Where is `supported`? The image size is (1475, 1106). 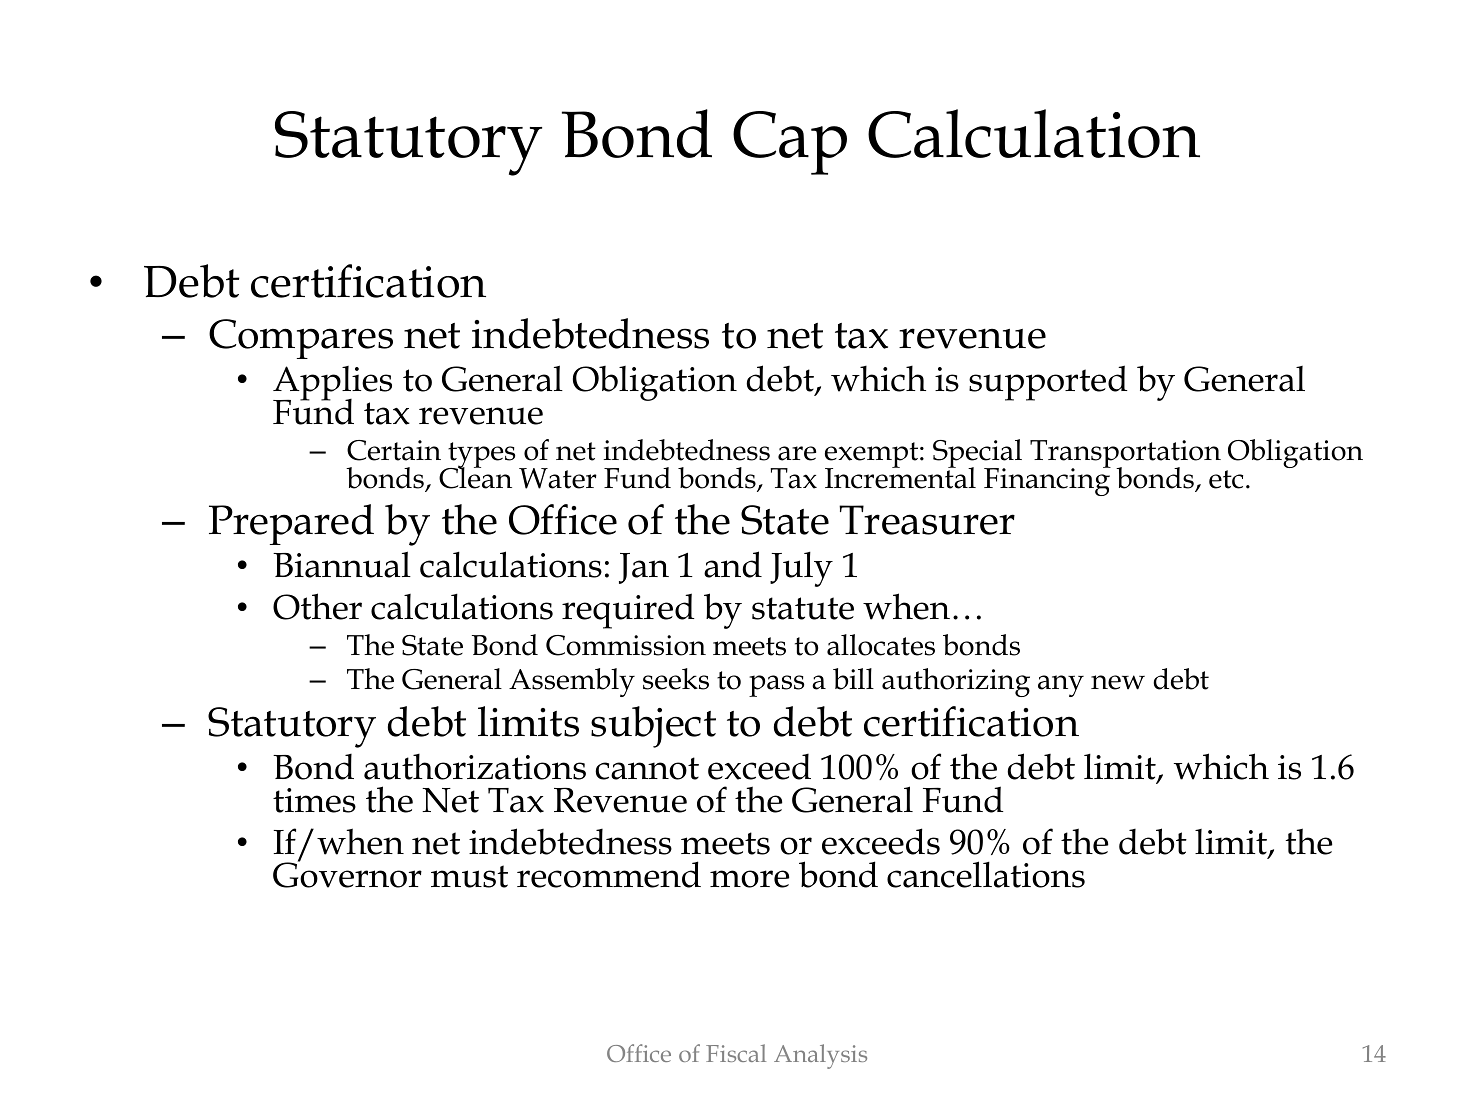
supported is located at coordinates (1048, 383).
